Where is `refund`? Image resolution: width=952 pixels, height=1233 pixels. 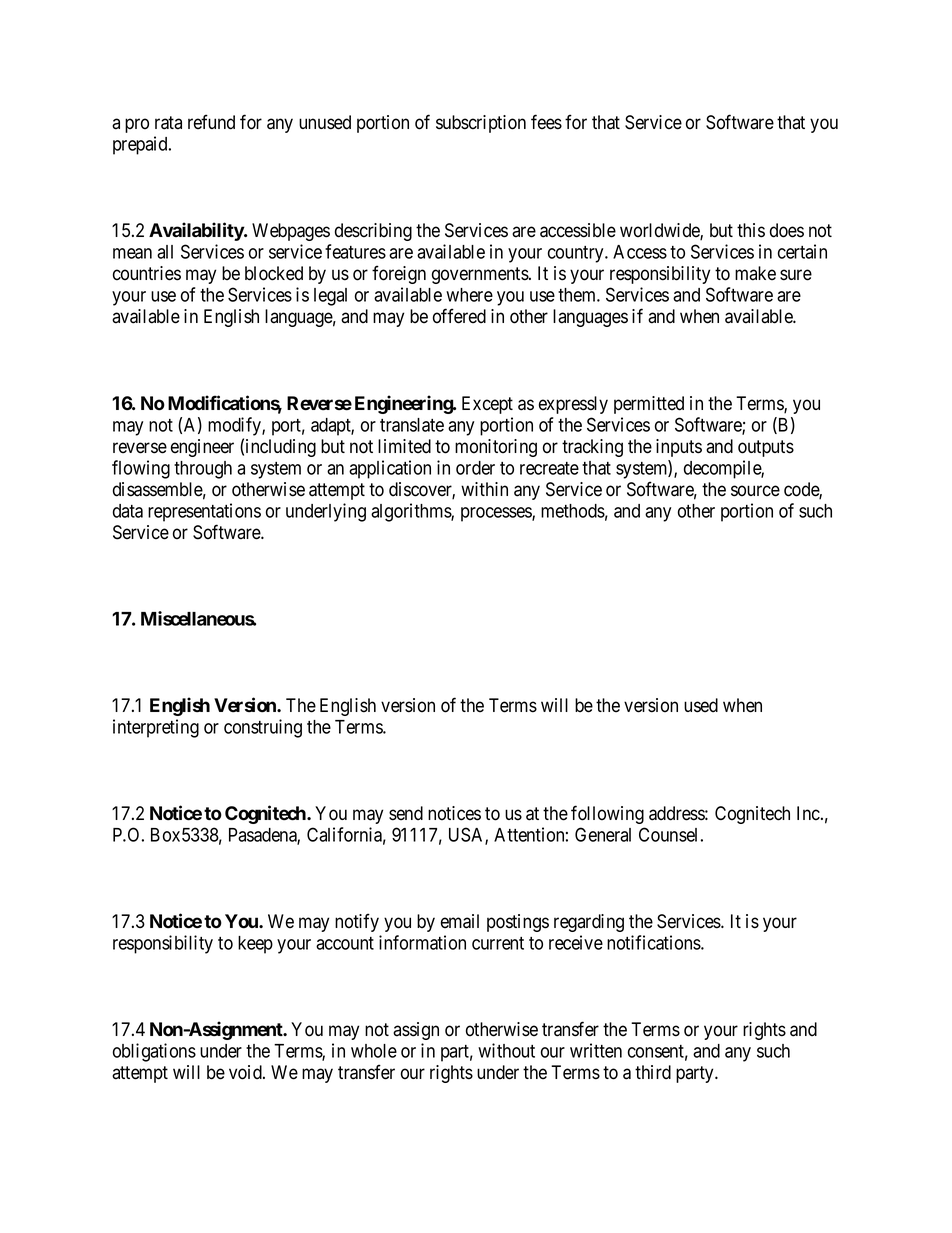
refund is located at coordinates (211, 122).
